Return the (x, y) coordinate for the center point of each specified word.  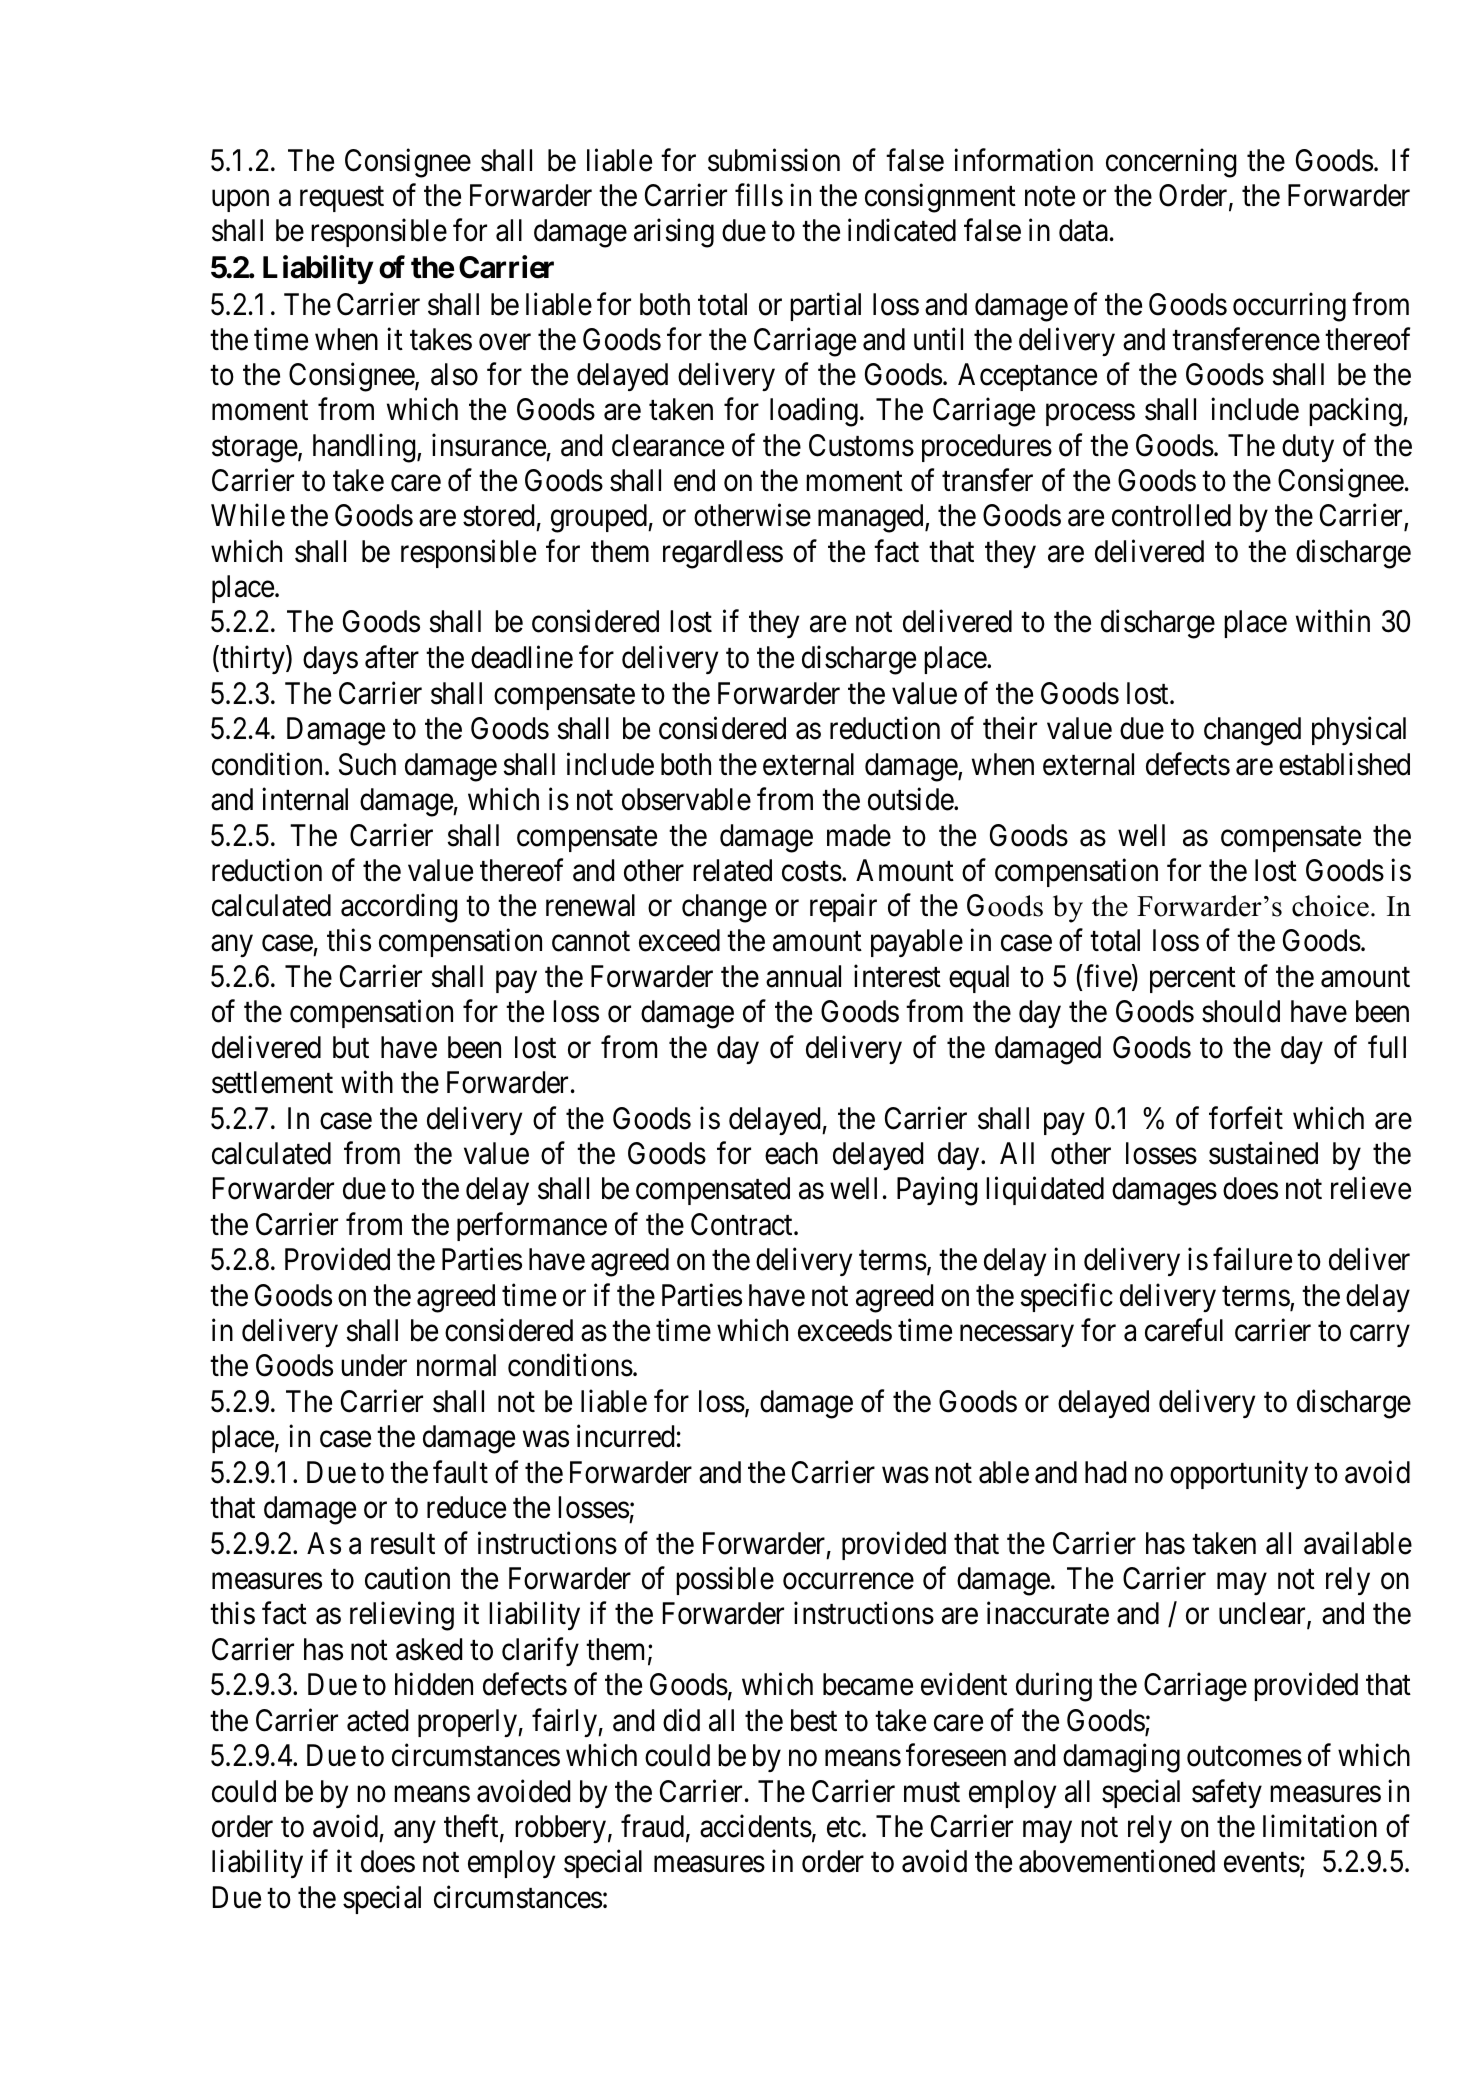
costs (812, 871)
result (403, 1543)
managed (872, 518)
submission (774, 160)
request (342, 199)
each (791, 1153)
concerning (1171, 163)
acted (377, 1720)
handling (365, 448)
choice (1330, 906)
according (399, 908)
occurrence (848, 1581)
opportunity (1239, 1474)
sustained (1263, 1153)
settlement (272, 1082)
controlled (1171, 515)
